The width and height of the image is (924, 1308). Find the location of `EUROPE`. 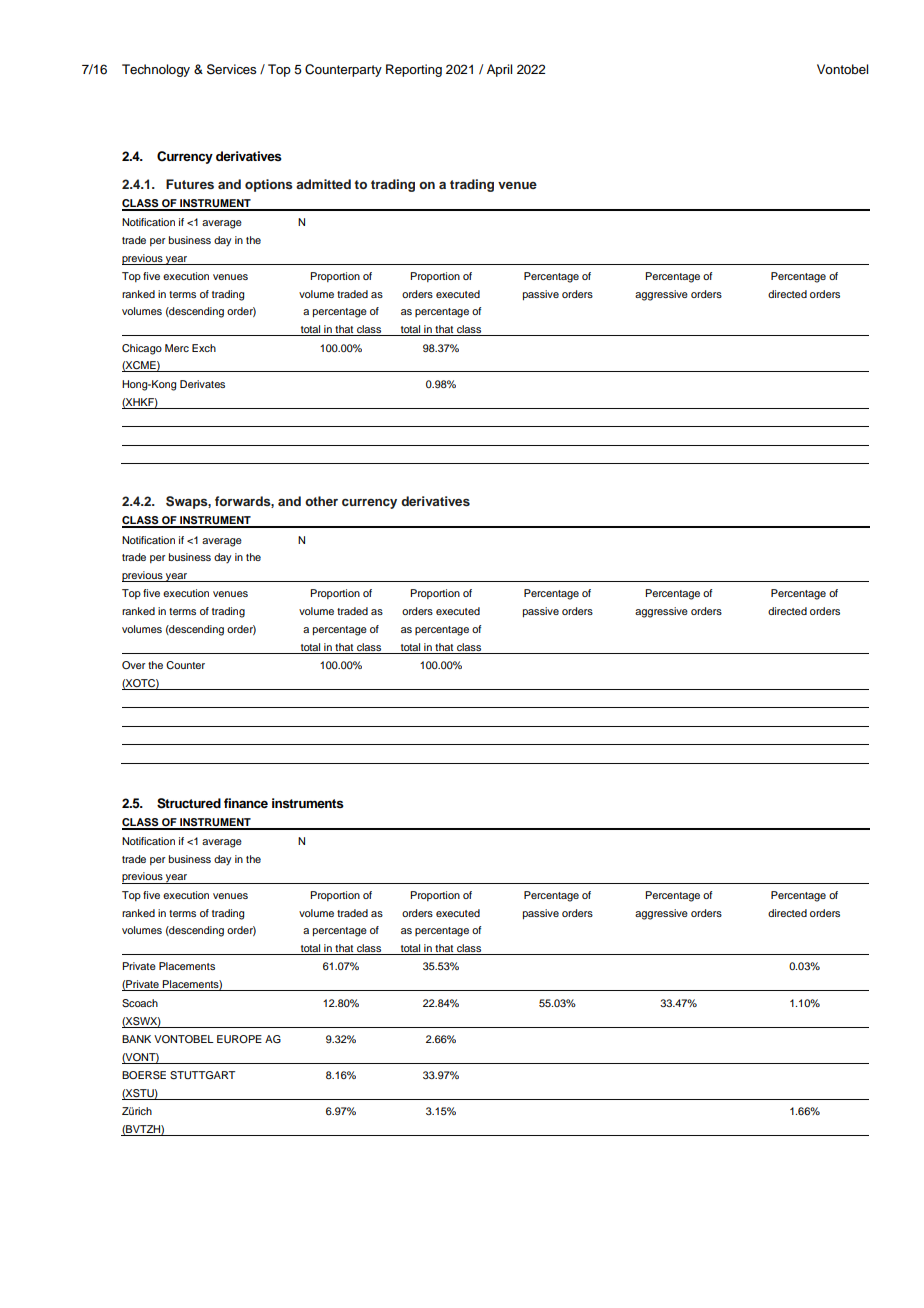

EUROPE is located at coordinates (239, 1039).
